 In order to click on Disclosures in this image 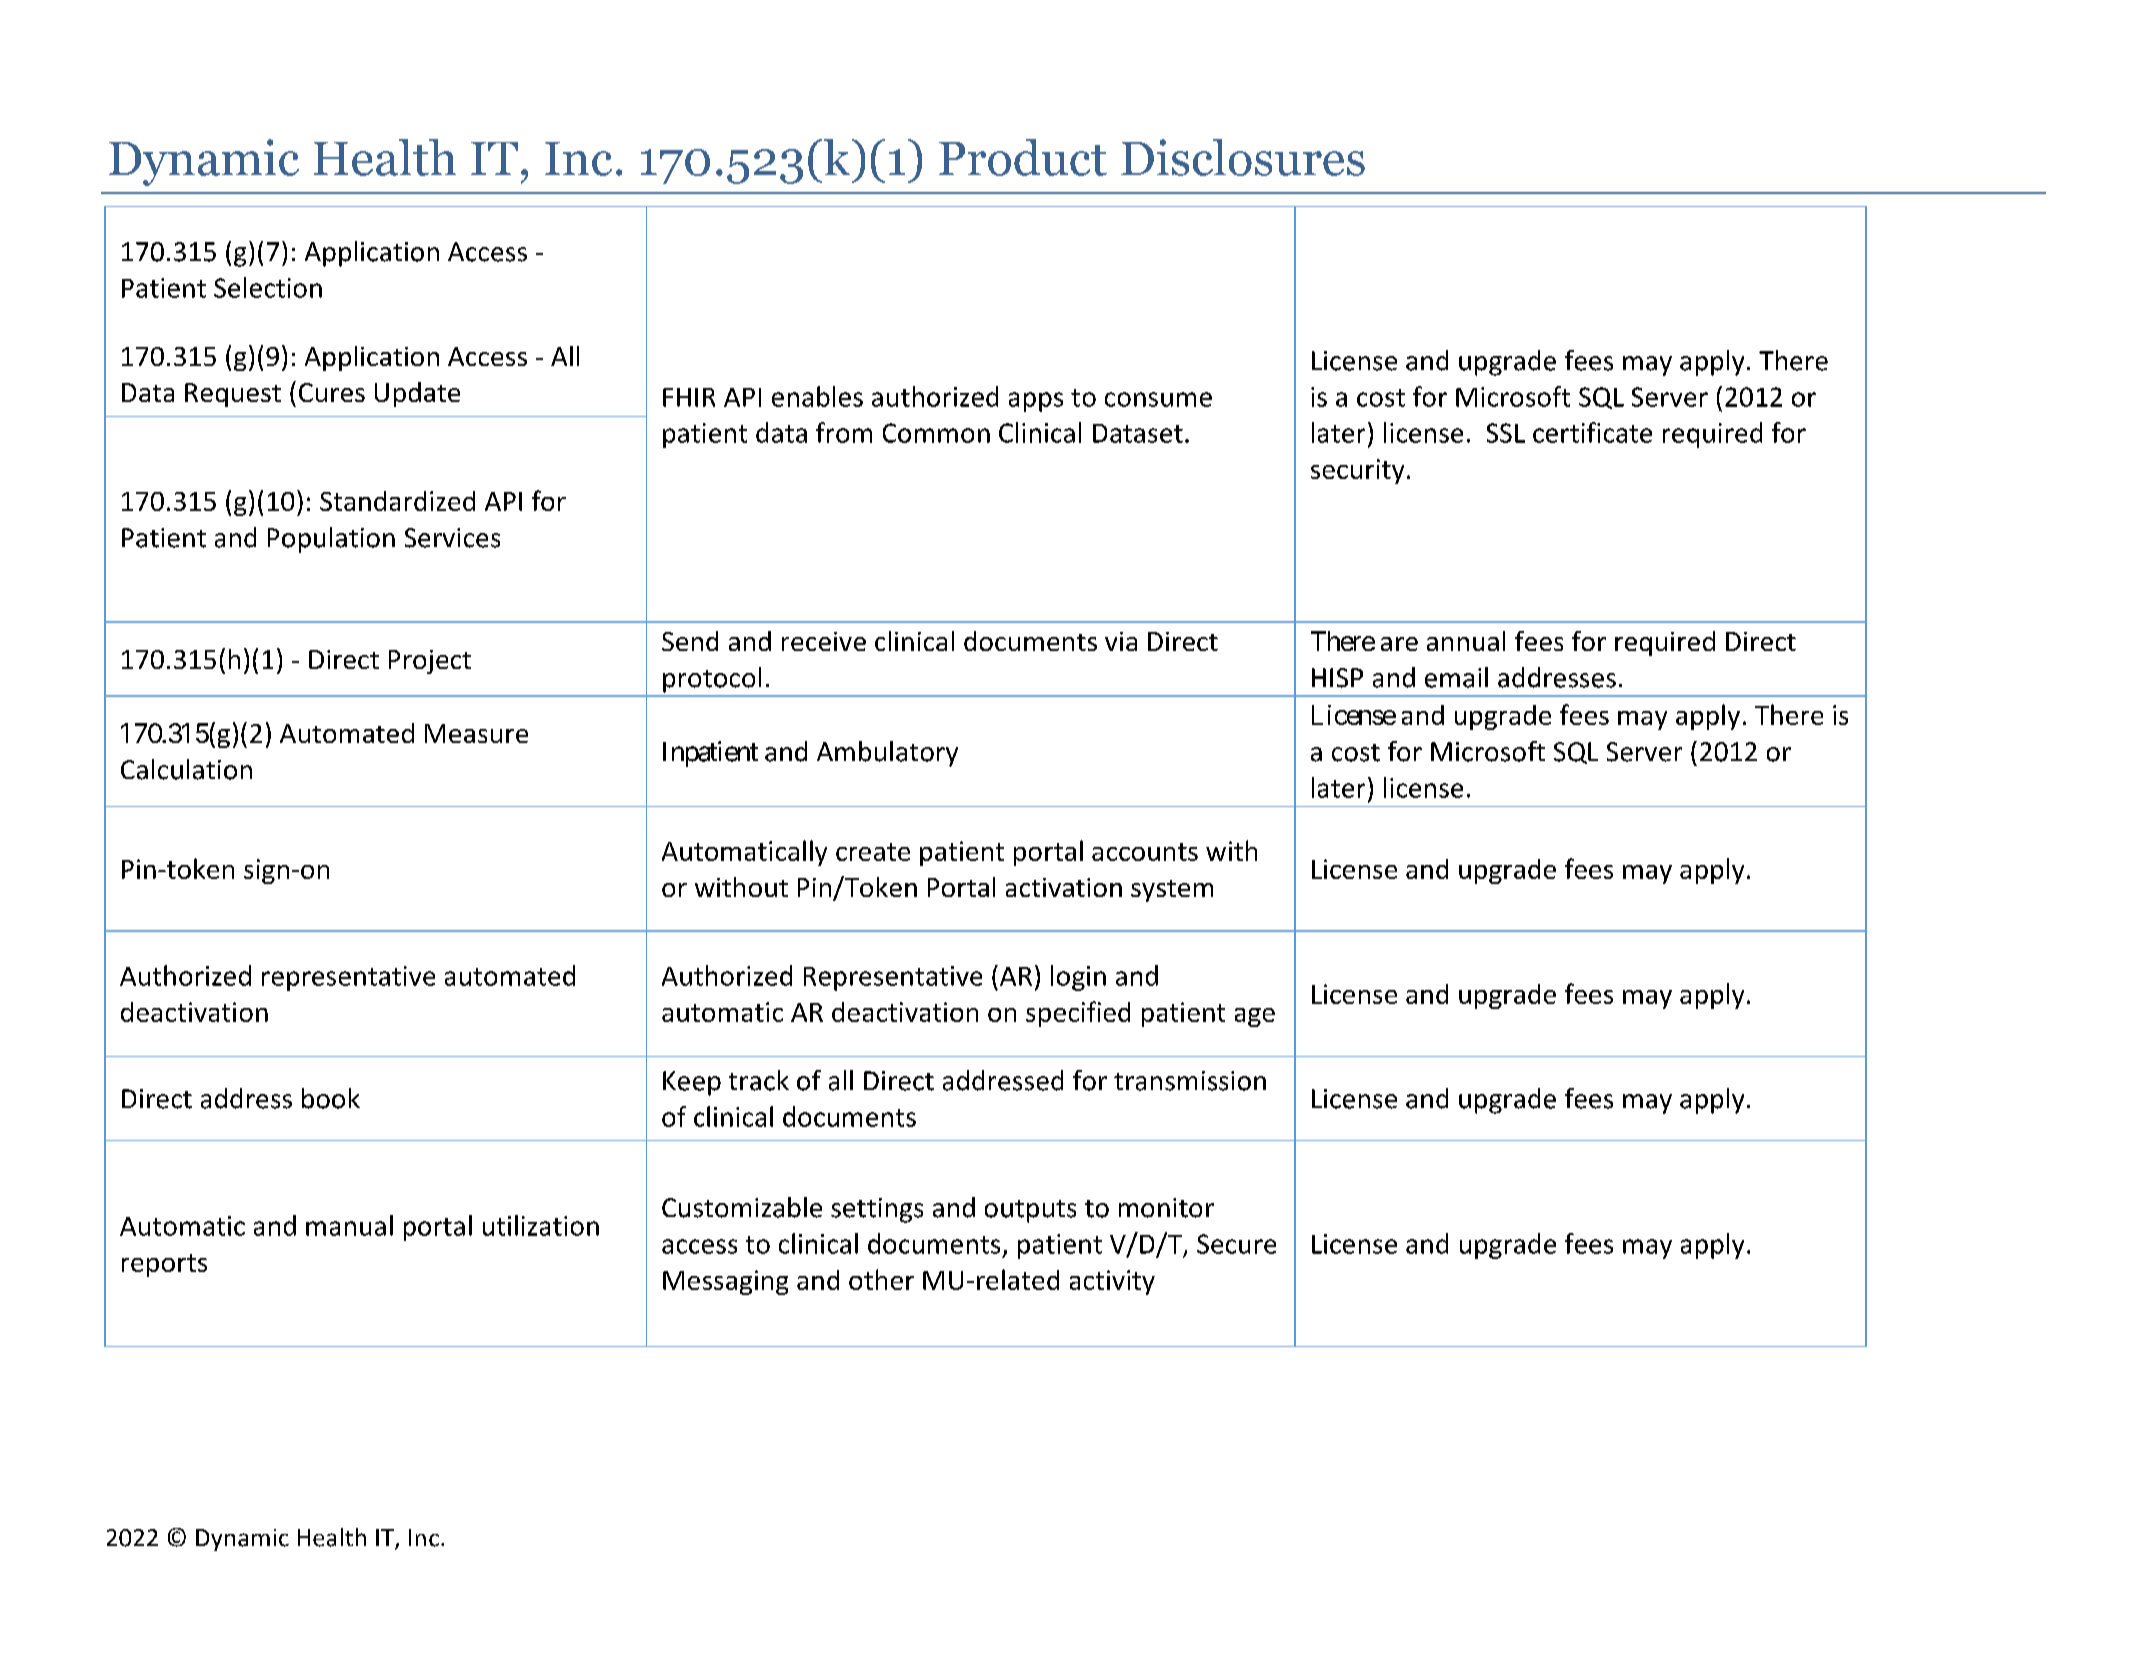, I will do `click(1243, 157)`.
